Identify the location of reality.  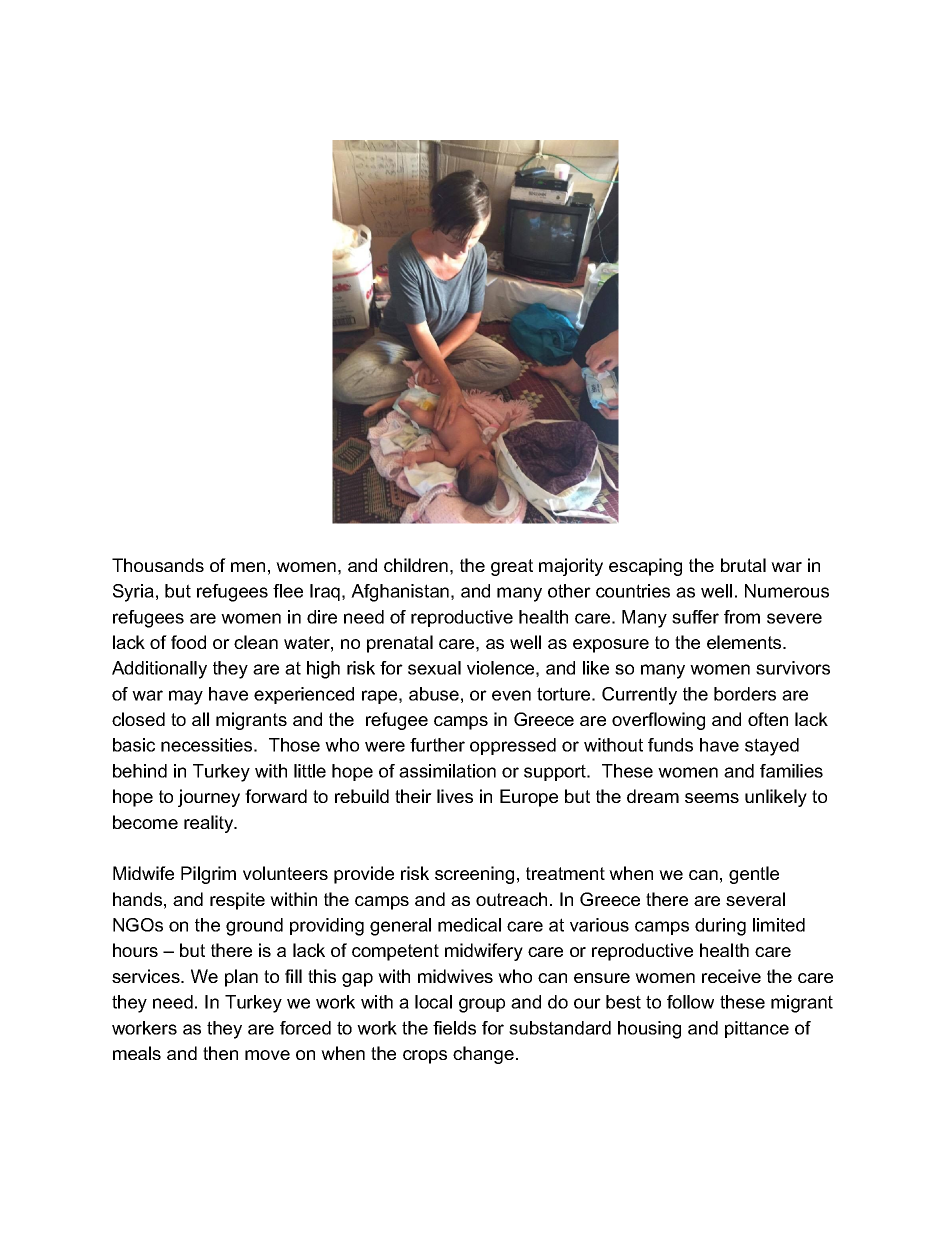
(210, 824).
